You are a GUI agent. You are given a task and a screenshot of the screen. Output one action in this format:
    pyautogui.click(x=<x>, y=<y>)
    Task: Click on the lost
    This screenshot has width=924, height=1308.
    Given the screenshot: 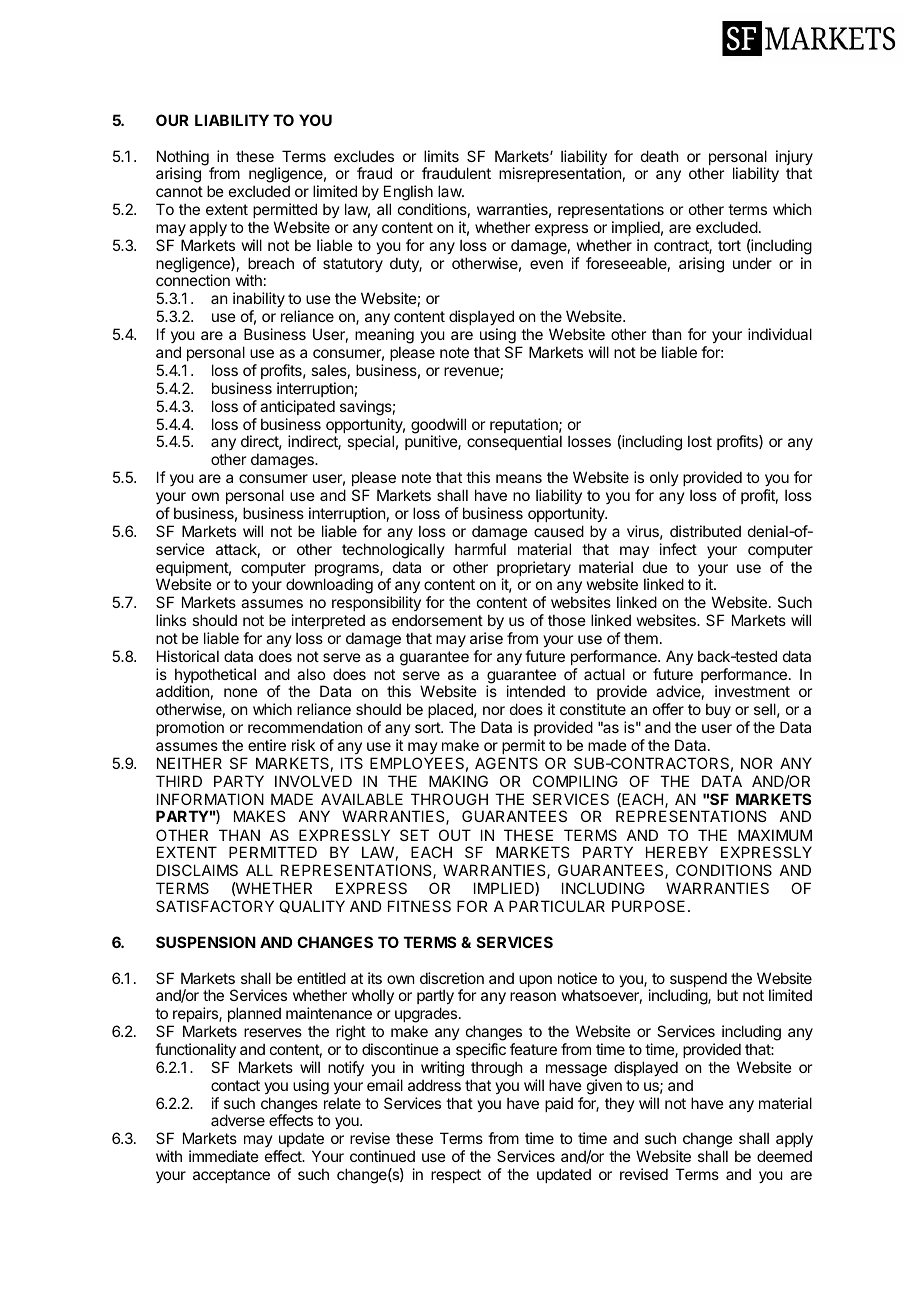 What is the action you would take?
    pyautogui.click(x=700, y=441)
